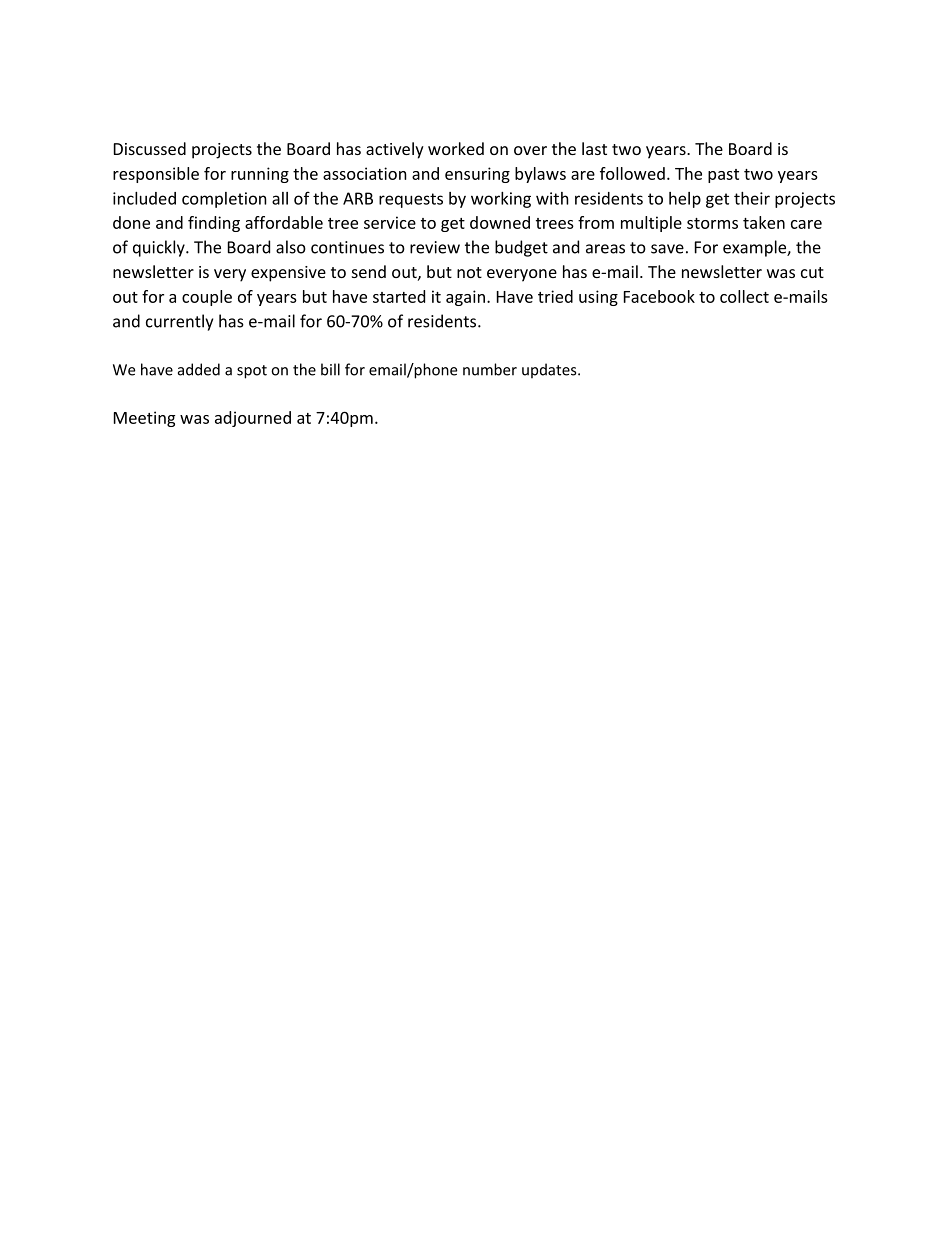 Image resolution: width=952 pixels, height=1233 pixels. Describe the element at coordinates (465, 298) in the document. I see `again` at that location.
